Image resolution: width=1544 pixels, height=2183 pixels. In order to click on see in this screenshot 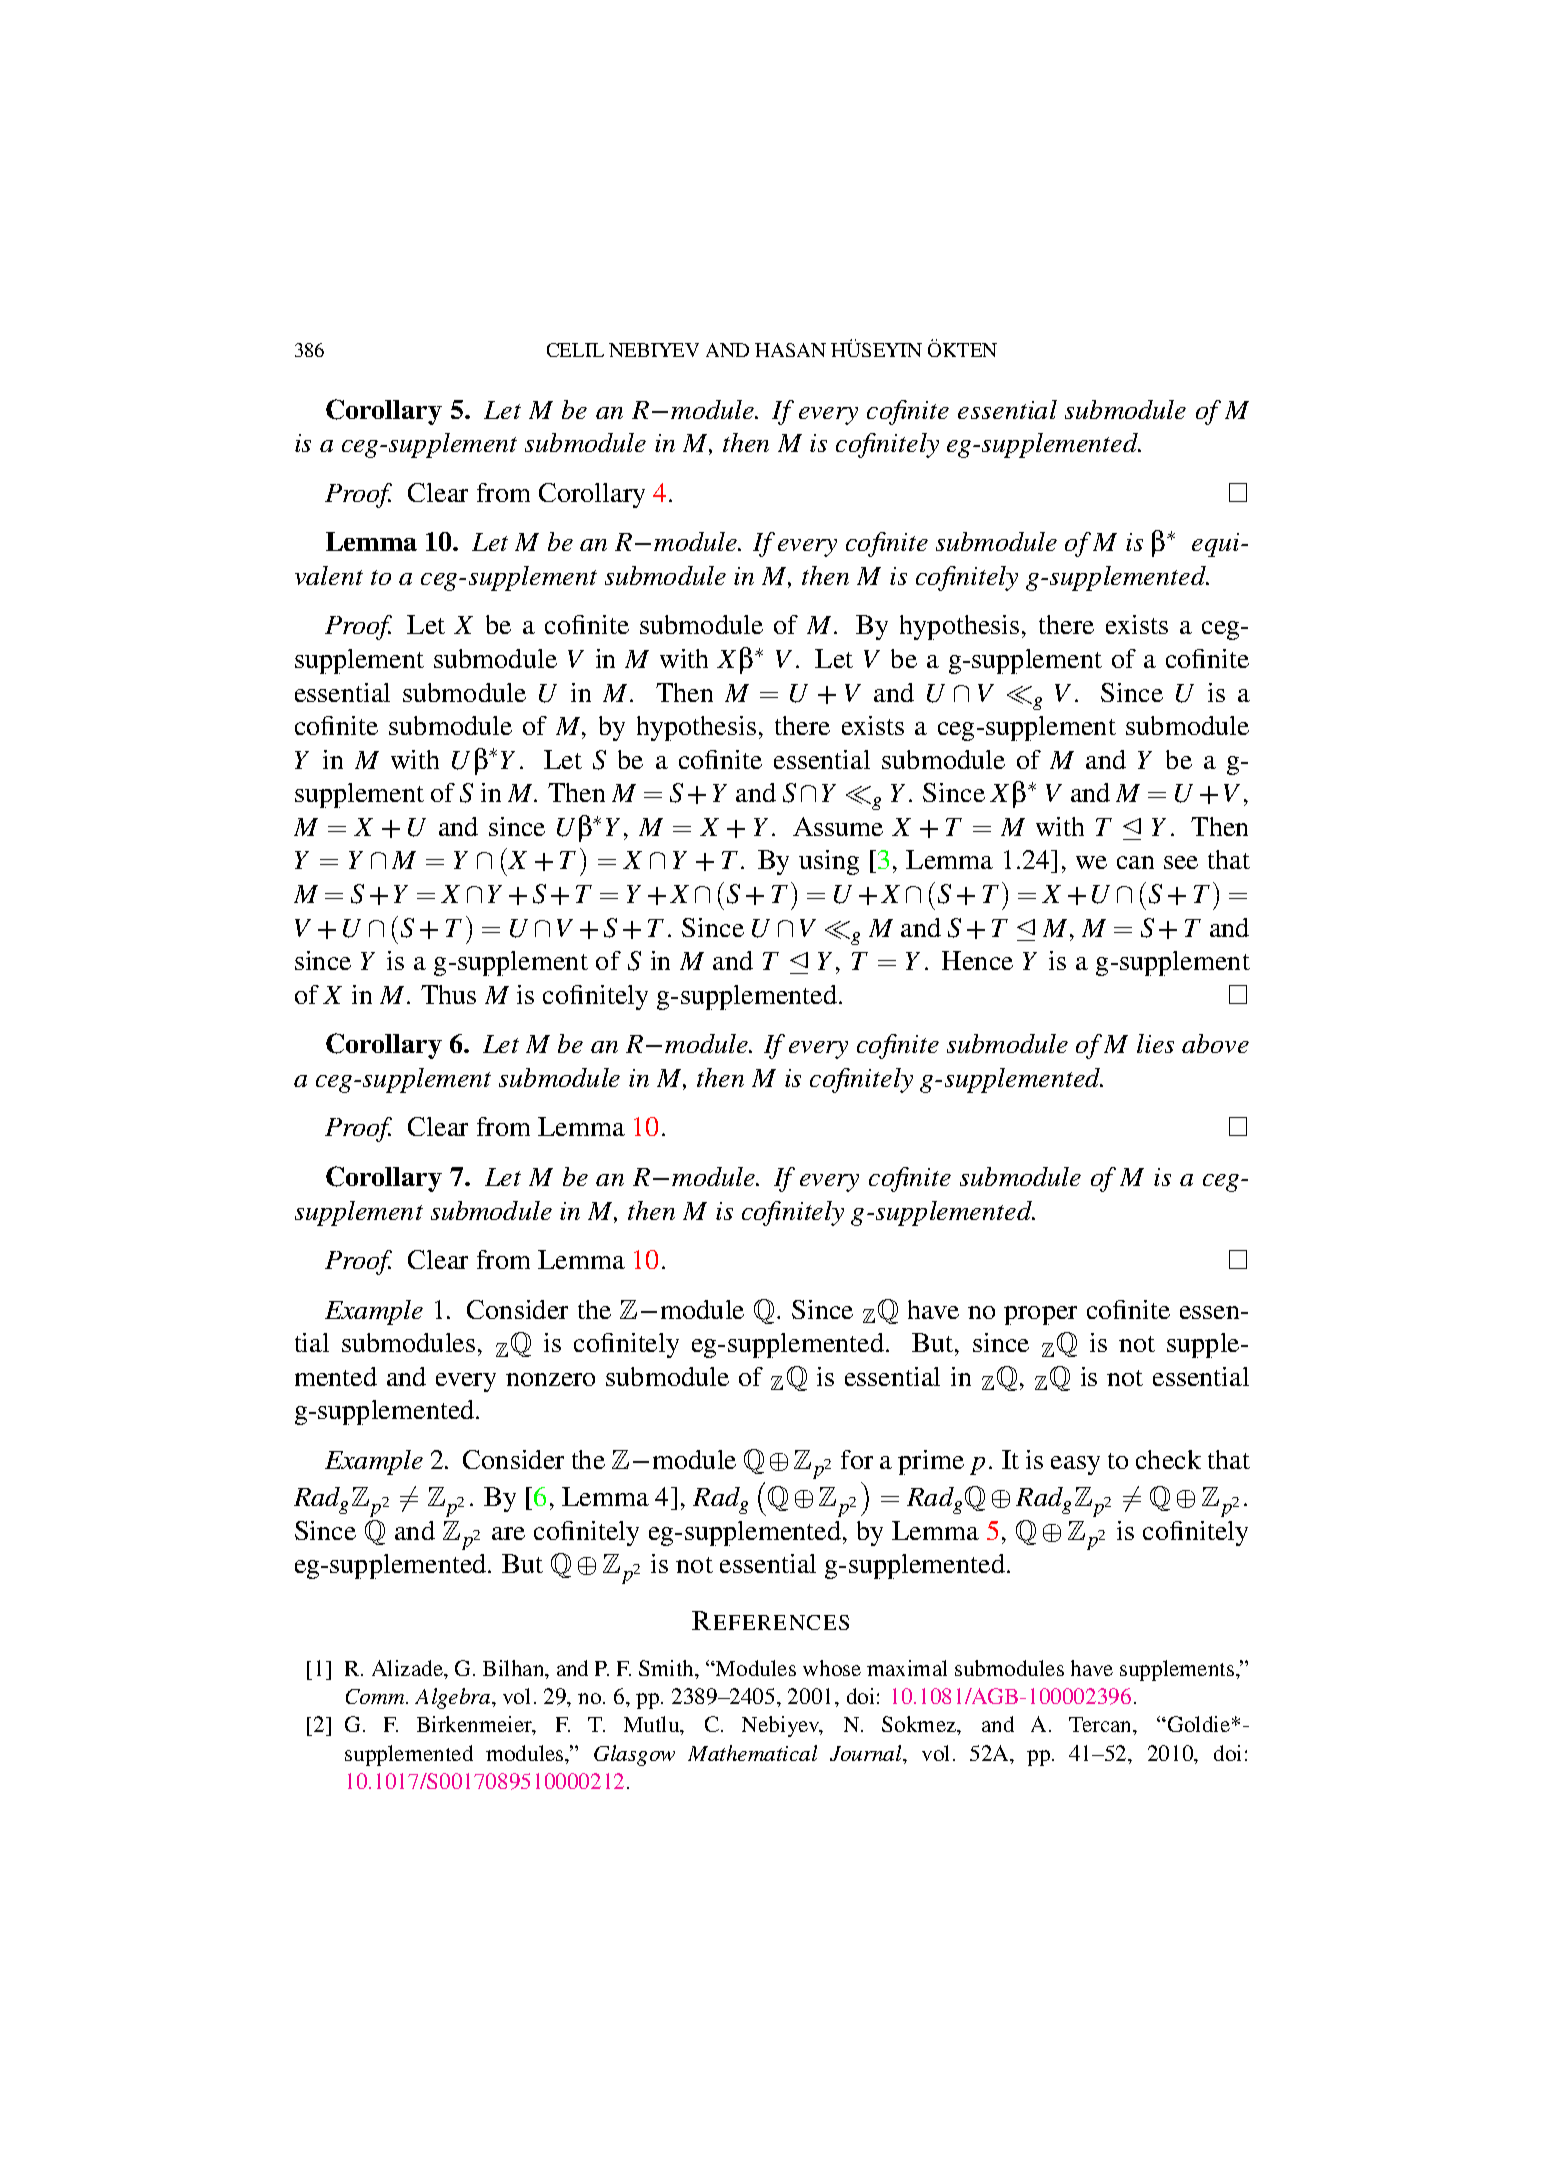, I will do `click(1181, 862)`.
